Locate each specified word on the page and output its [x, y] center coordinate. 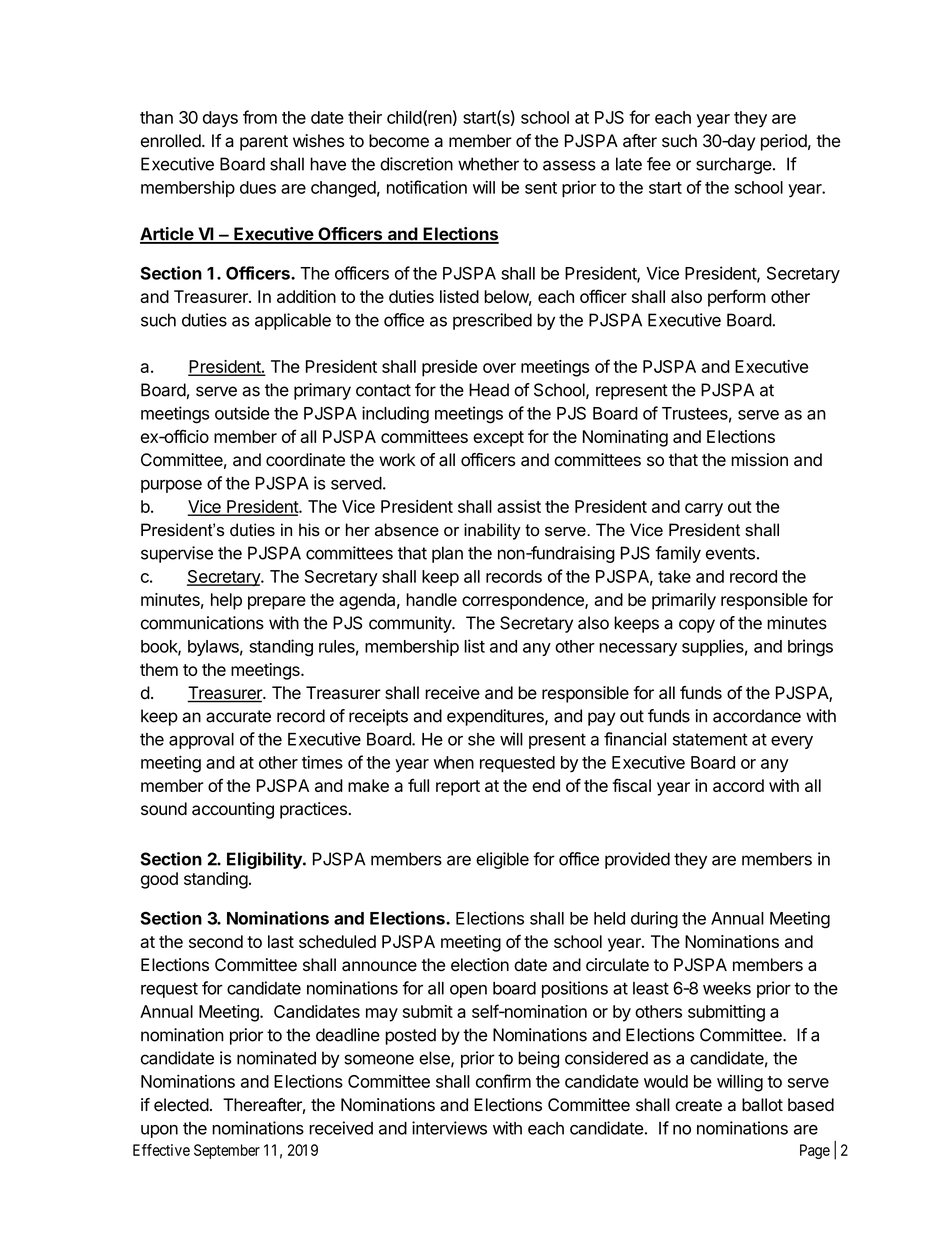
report [458, 788]
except [498, 439]
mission [759, 460]
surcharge [734, 165]
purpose [171, 486]
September [227, 1151]
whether [488, 164]
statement [710, 739]
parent [264, 143]
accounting [233, 810]
